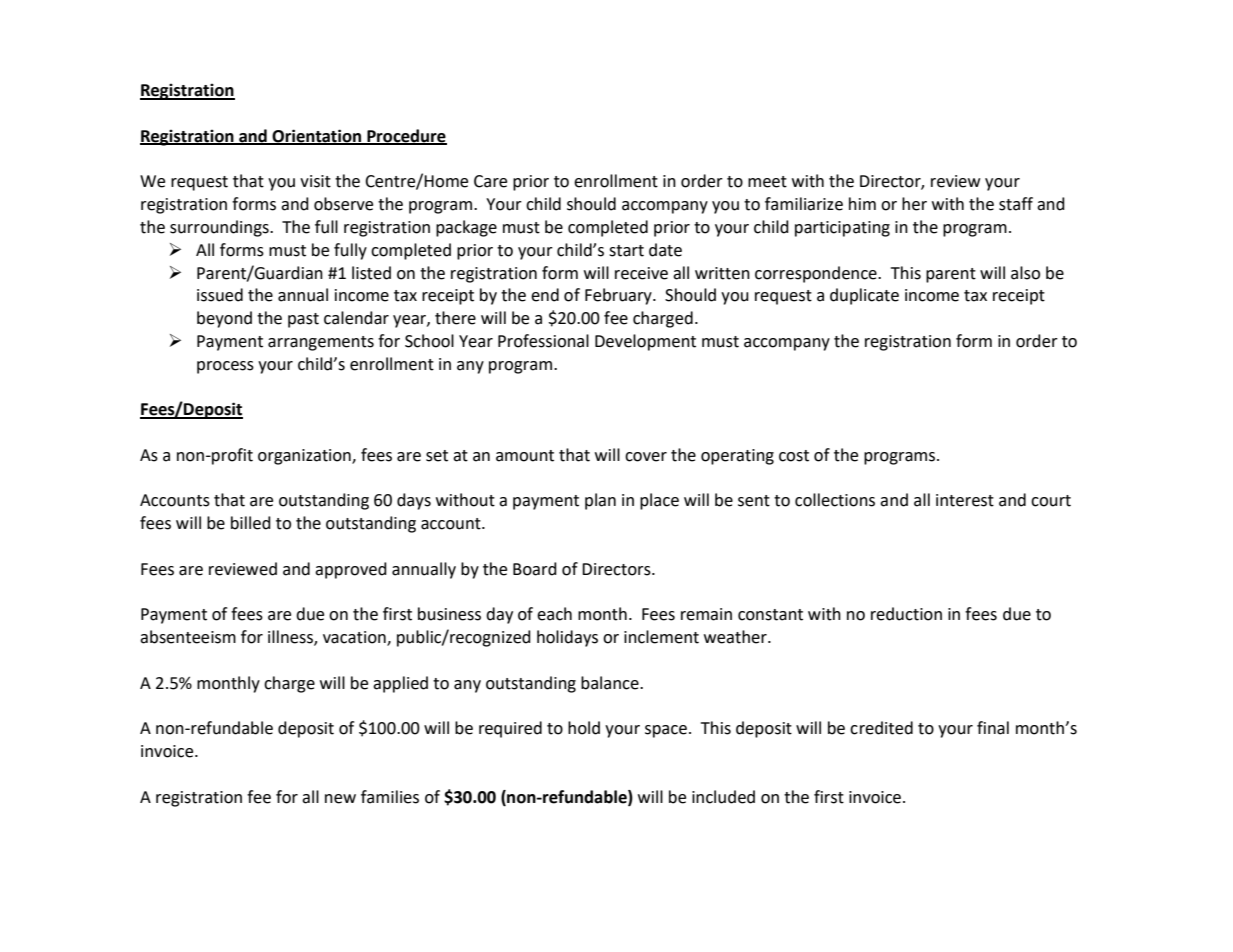  I want to click on cover, so click(646, 457).
